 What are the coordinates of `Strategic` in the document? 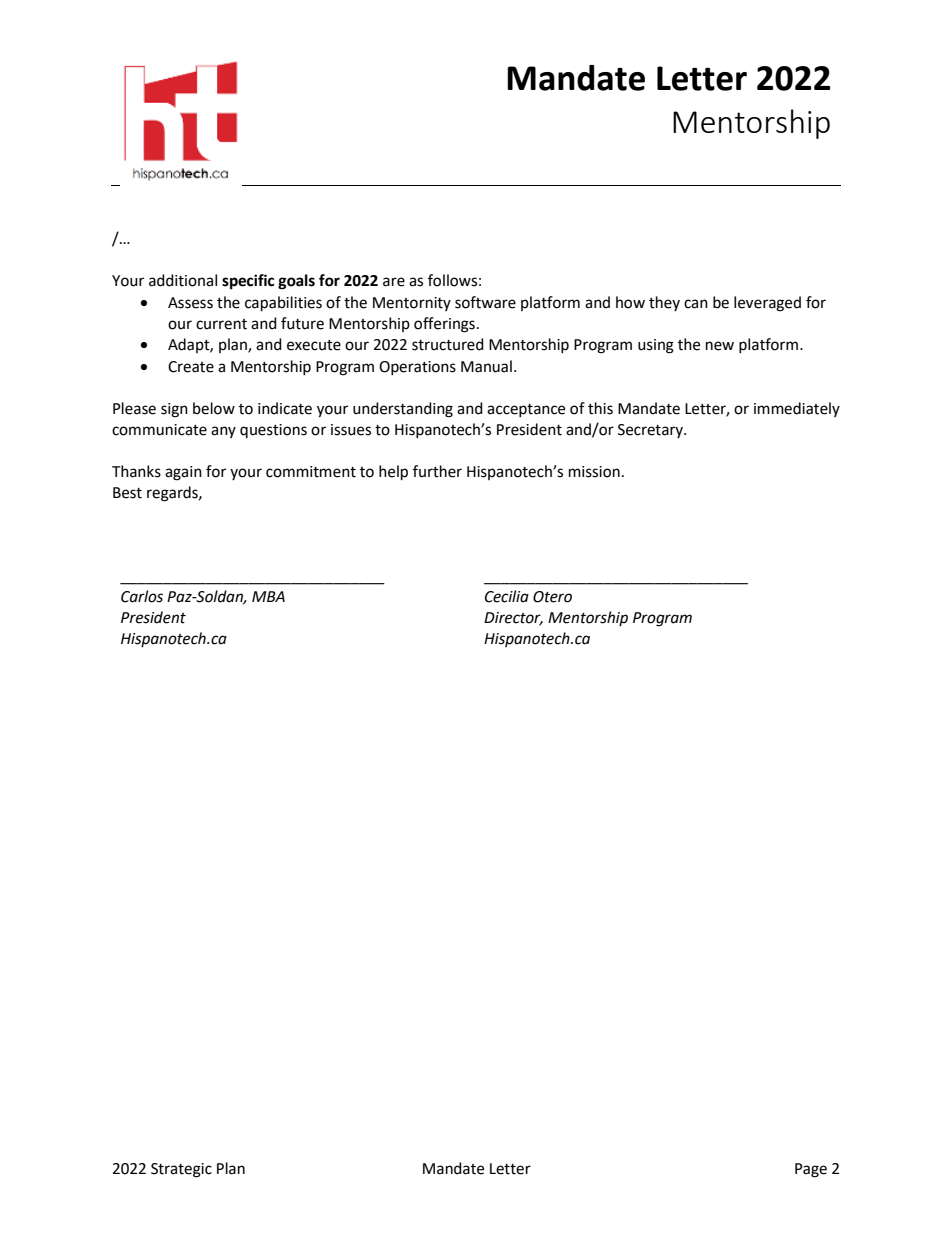 It's located at (181, 1170).
